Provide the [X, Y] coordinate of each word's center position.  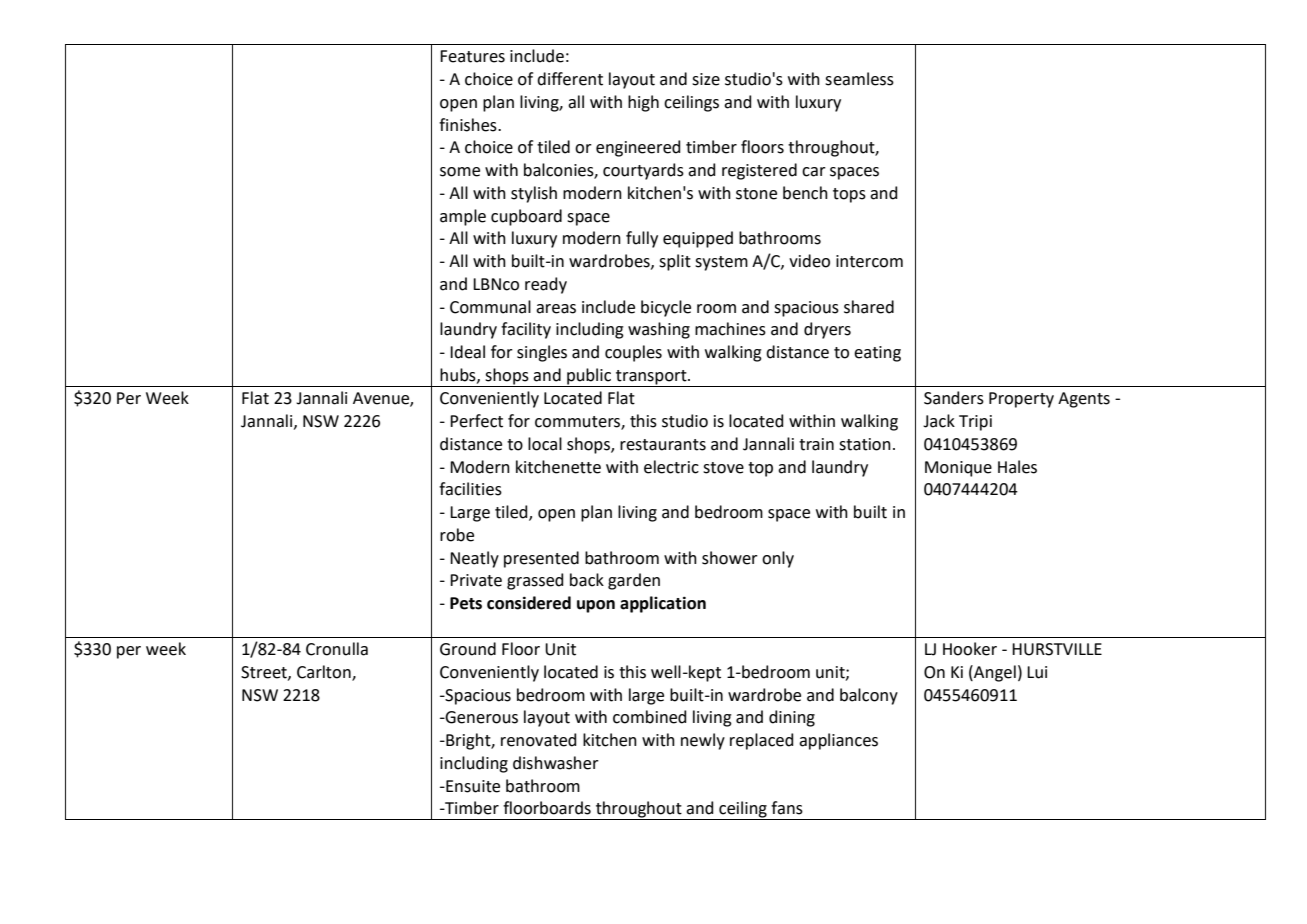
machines [730, 329]
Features [472, 56]
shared [869, 307]
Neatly [474, 559]
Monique [958, 469]
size [706, 79]
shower [730, 558]
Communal [490, 307]
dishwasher [556, 763]
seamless [859, 79]
